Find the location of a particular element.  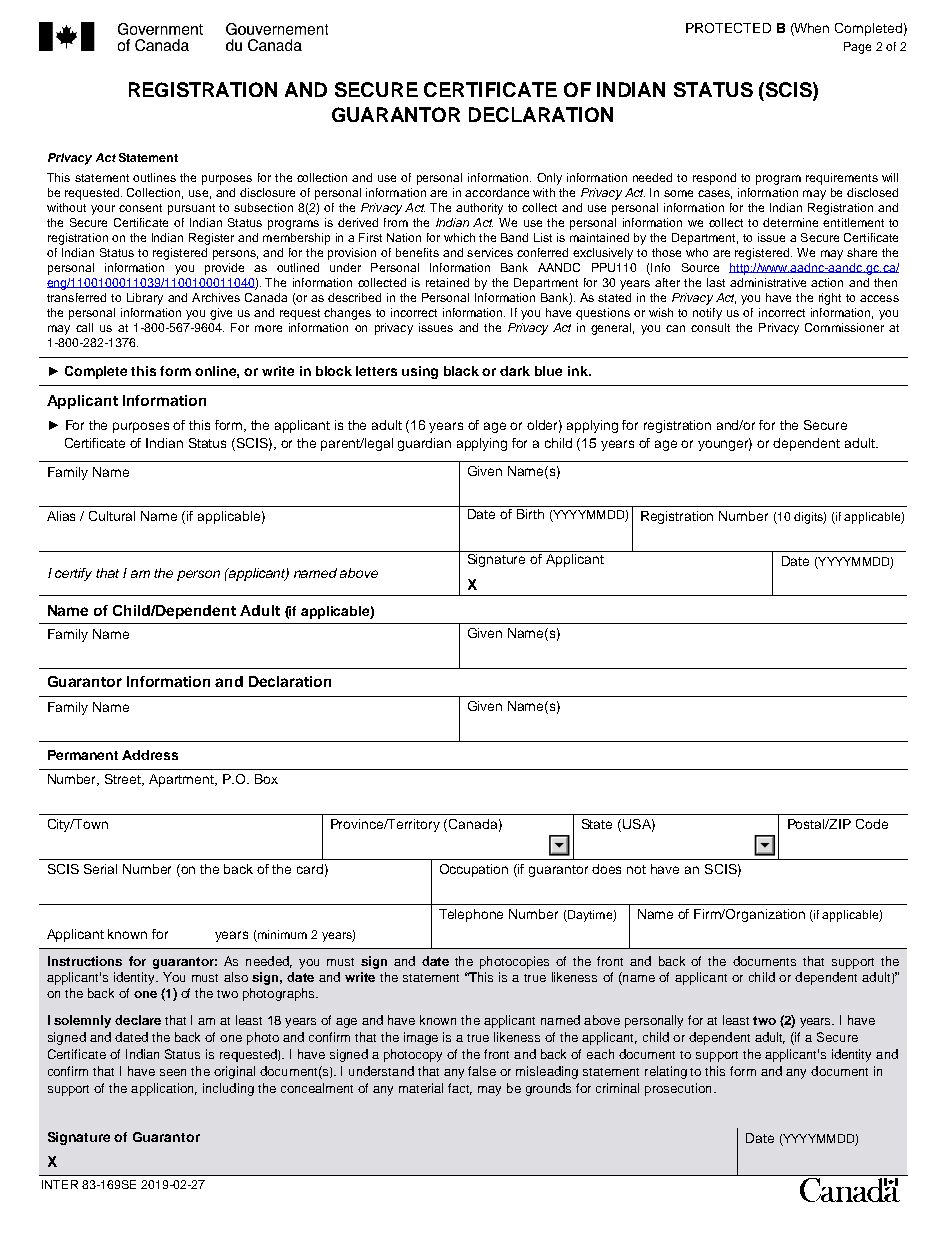

Cultural is located at coordinates (112, 516).
